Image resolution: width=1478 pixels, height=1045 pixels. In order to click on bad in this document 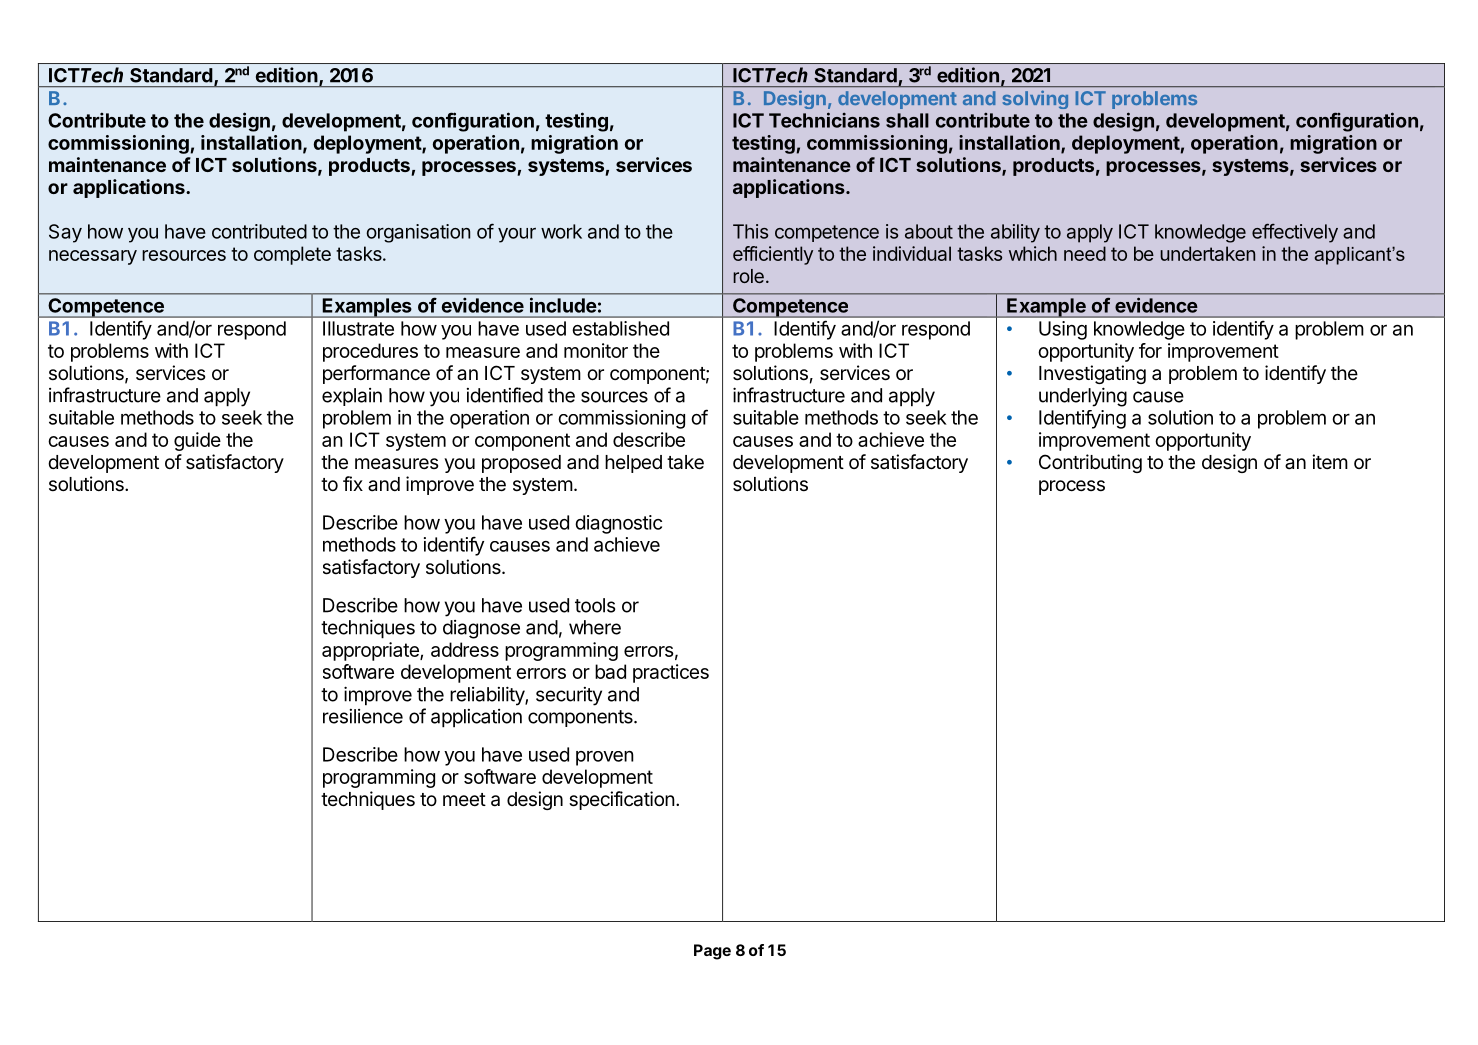, I will do `click(610, 671)`.
